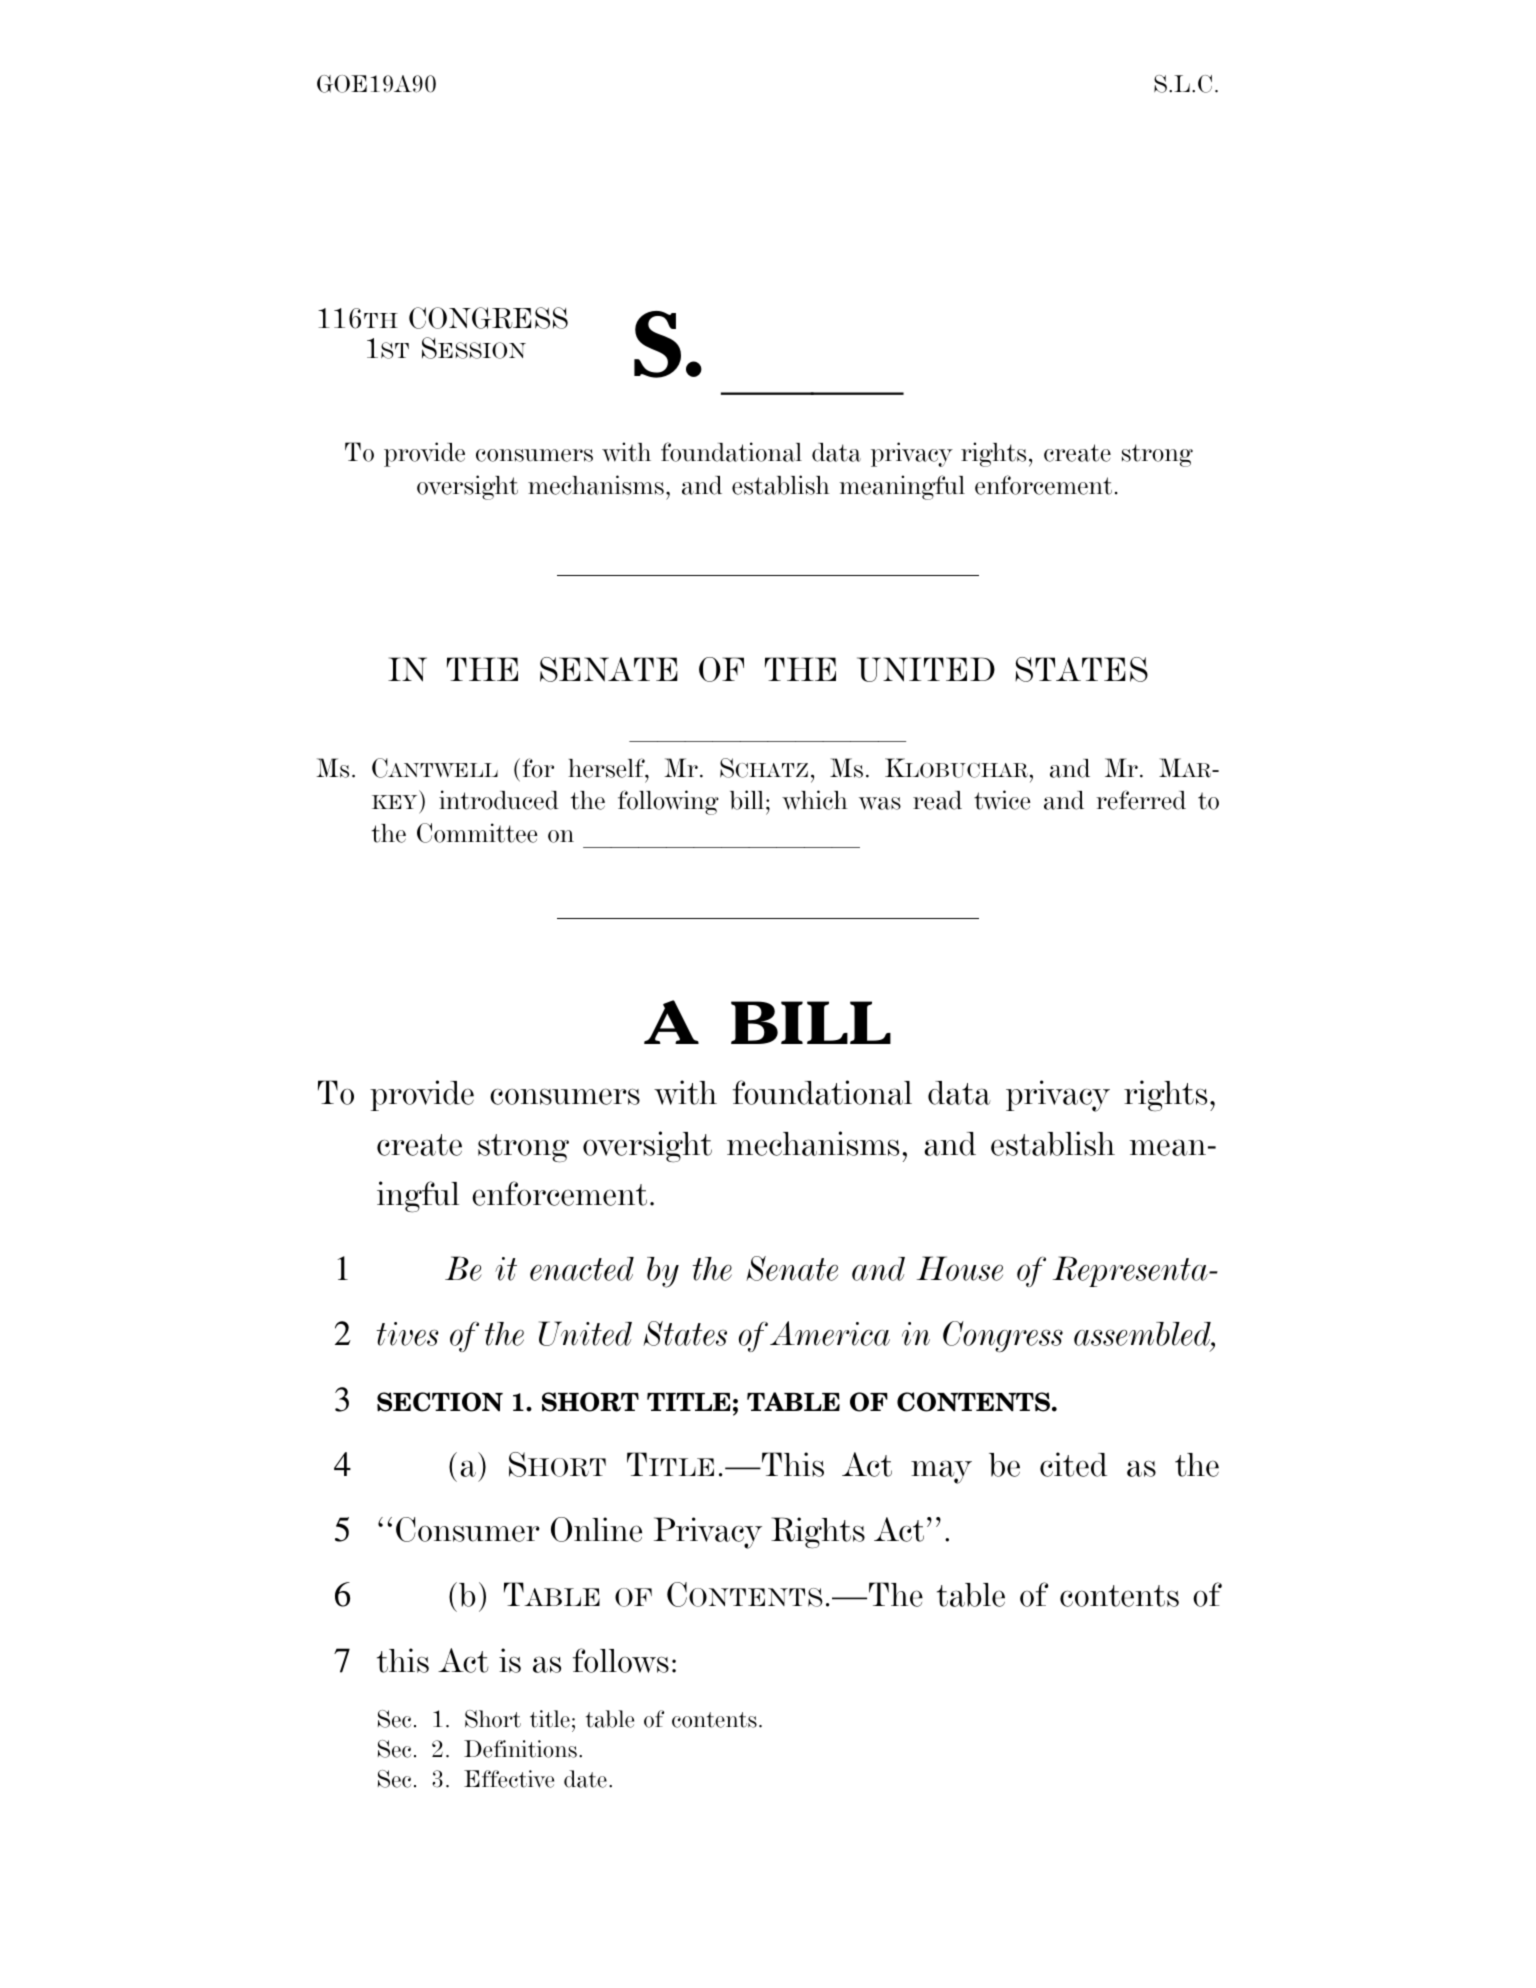 The image size is (1536, 1988). Describe the element at coordinates (960, 1268) in the screenshot. I see `House` at that location.
